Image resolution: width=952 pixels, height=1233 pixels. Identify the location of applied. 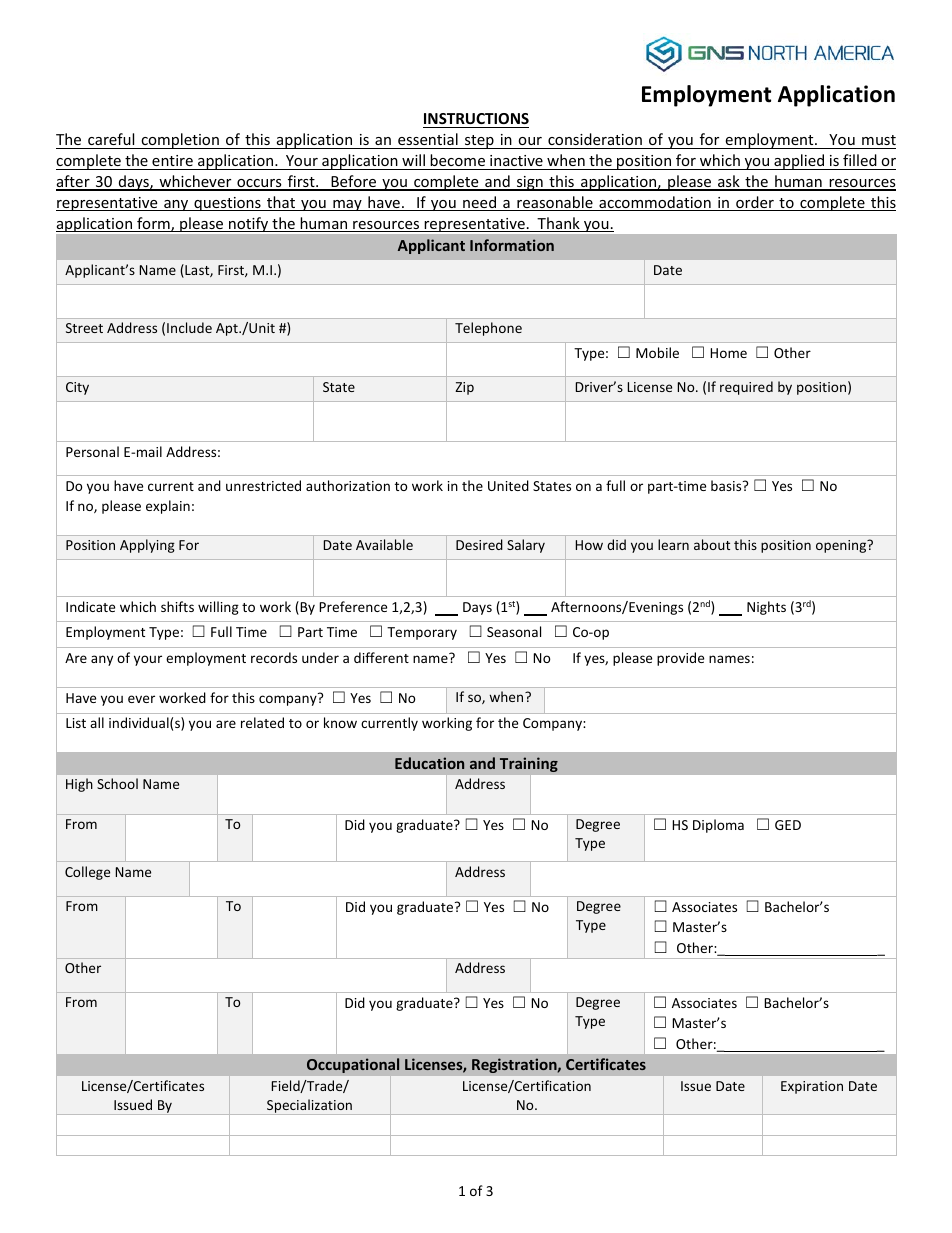
(799, 162).
